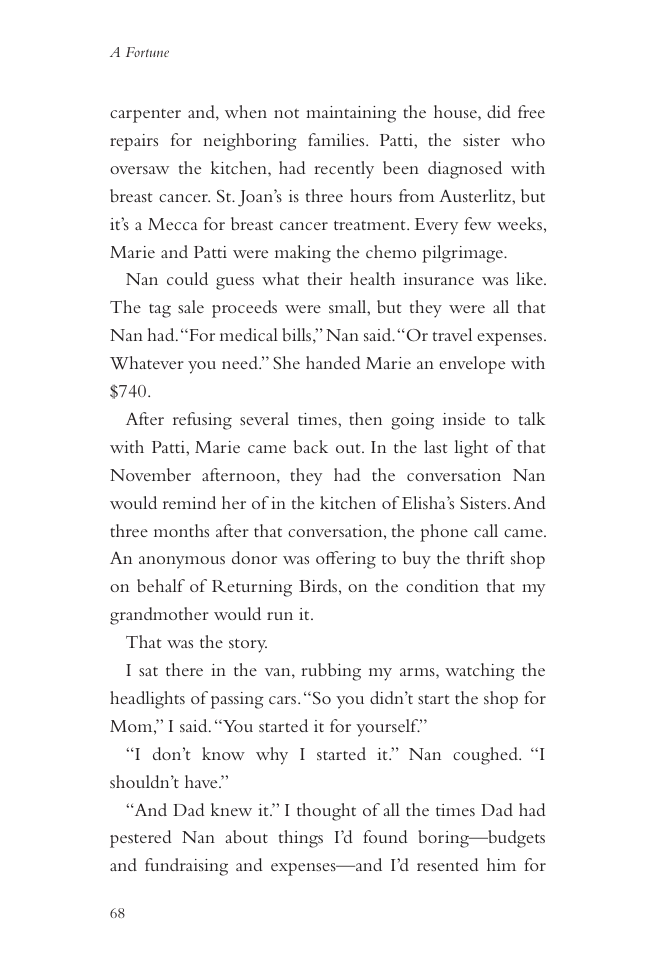 This image has height=973, width=659. Describe the element at coordinates (331, 672) in the image. I see `rubbing` at that location.
